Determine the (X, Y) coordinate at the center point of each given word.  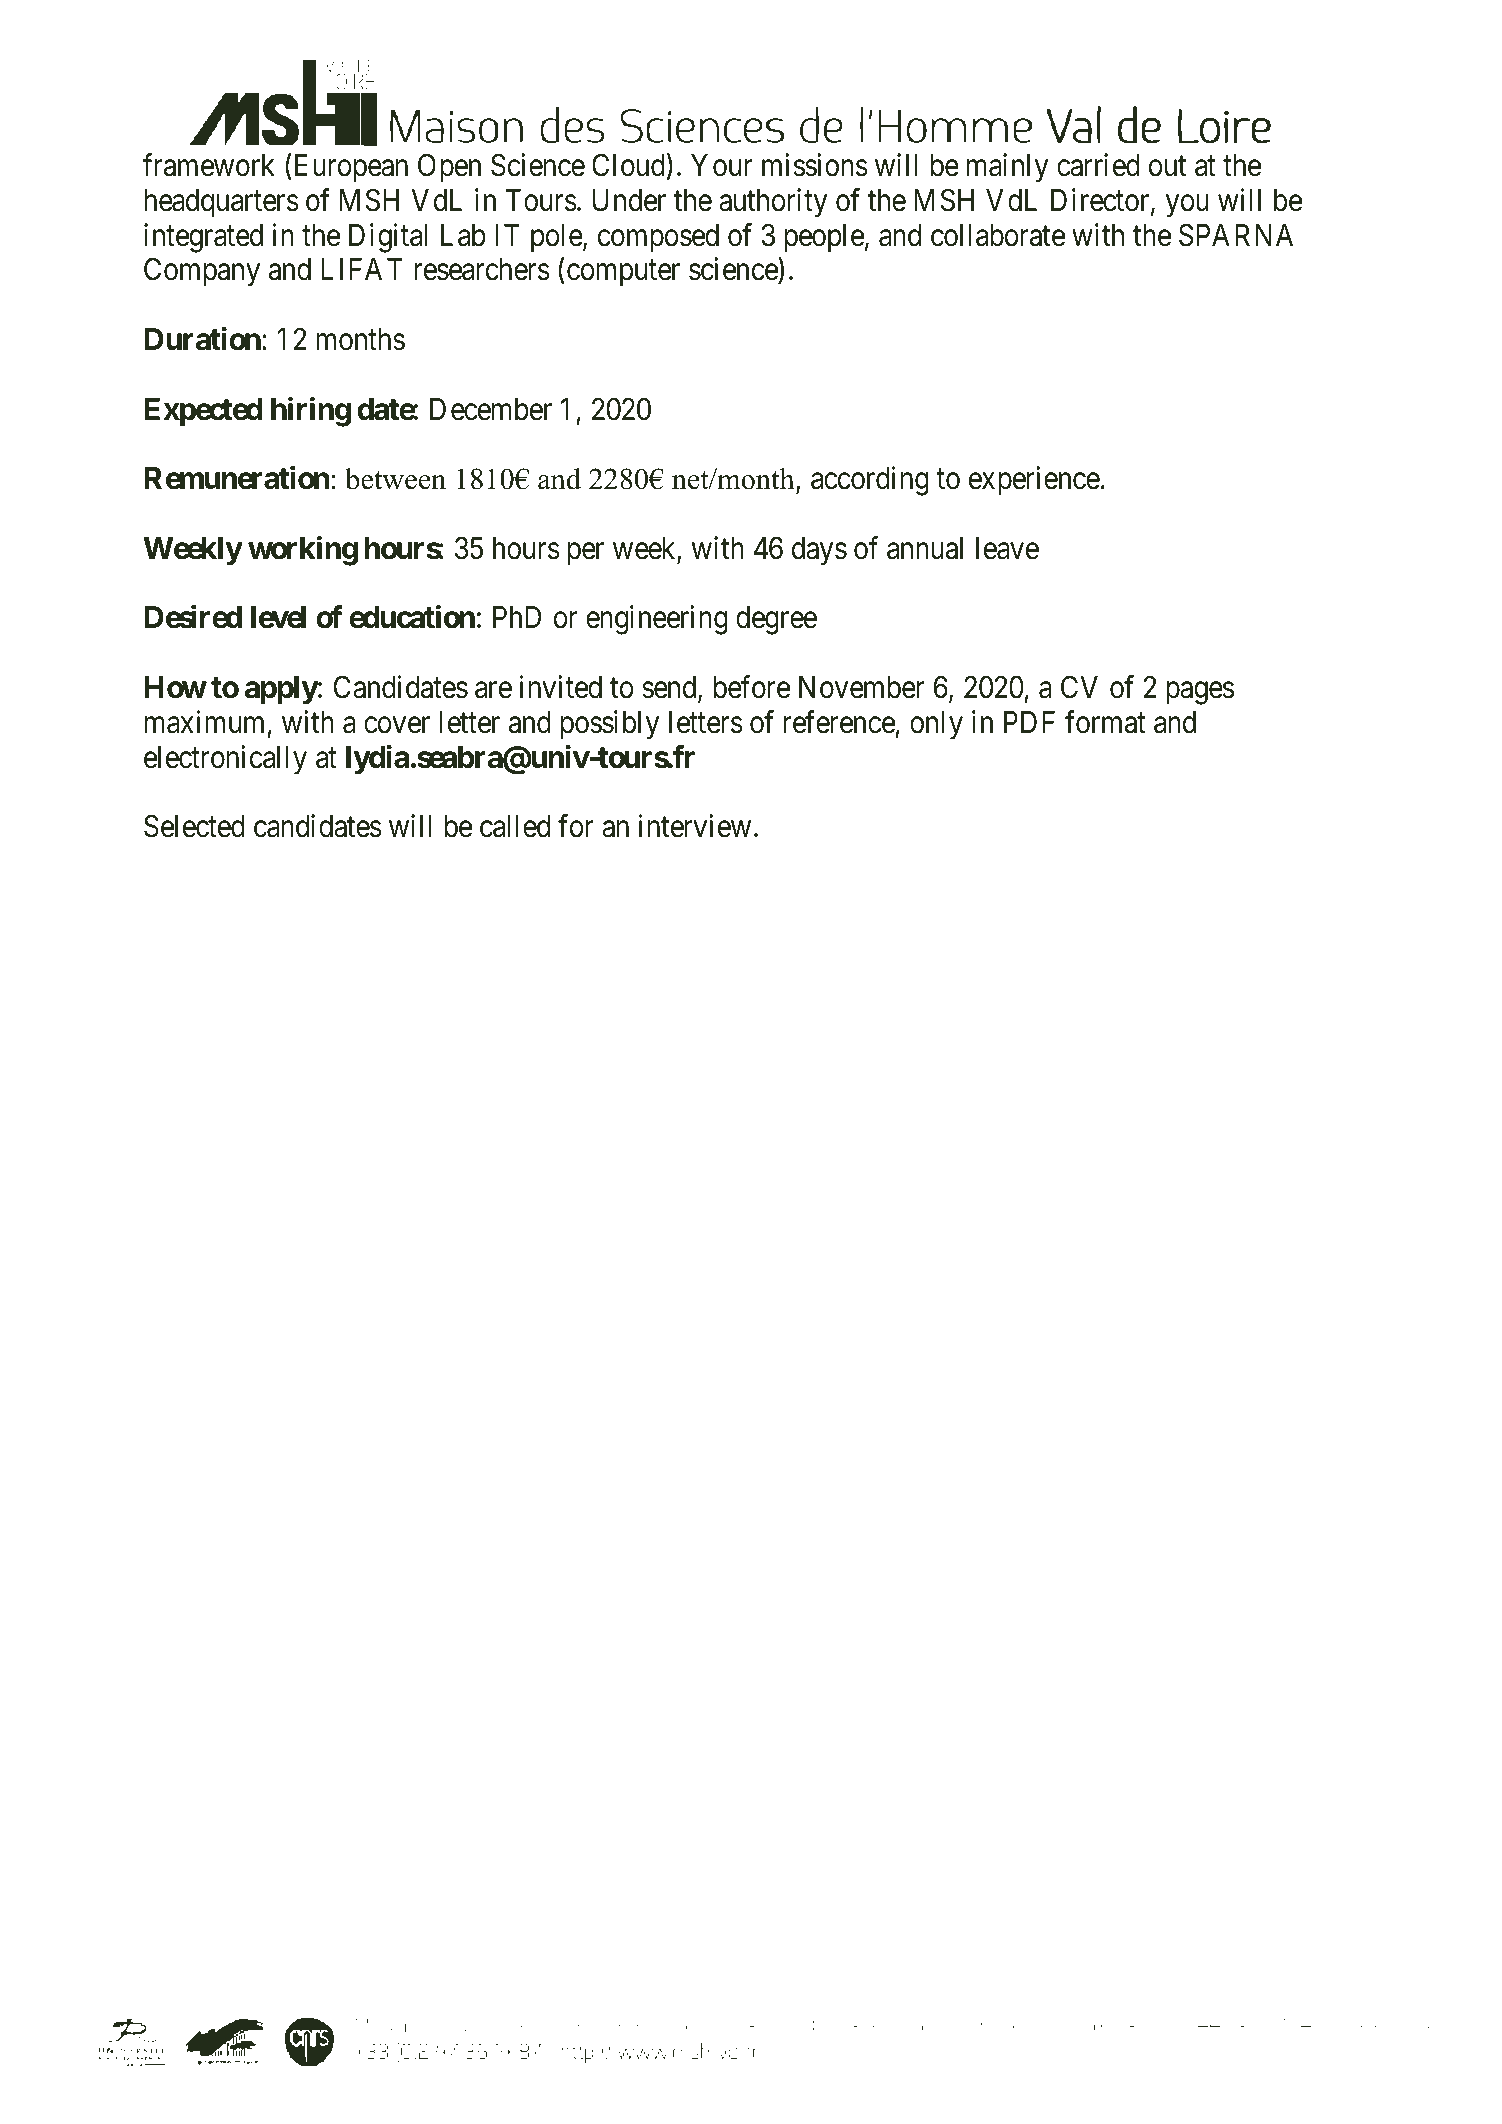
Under (629, 200)
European (349, 168)
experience (1034, 480)
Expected (203, 412)
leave (1007, 548)
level (278, 617)
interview (695, 826)
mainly (1007, 168)
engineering (657, 620)
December (491, 409)
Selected (194, 826)
